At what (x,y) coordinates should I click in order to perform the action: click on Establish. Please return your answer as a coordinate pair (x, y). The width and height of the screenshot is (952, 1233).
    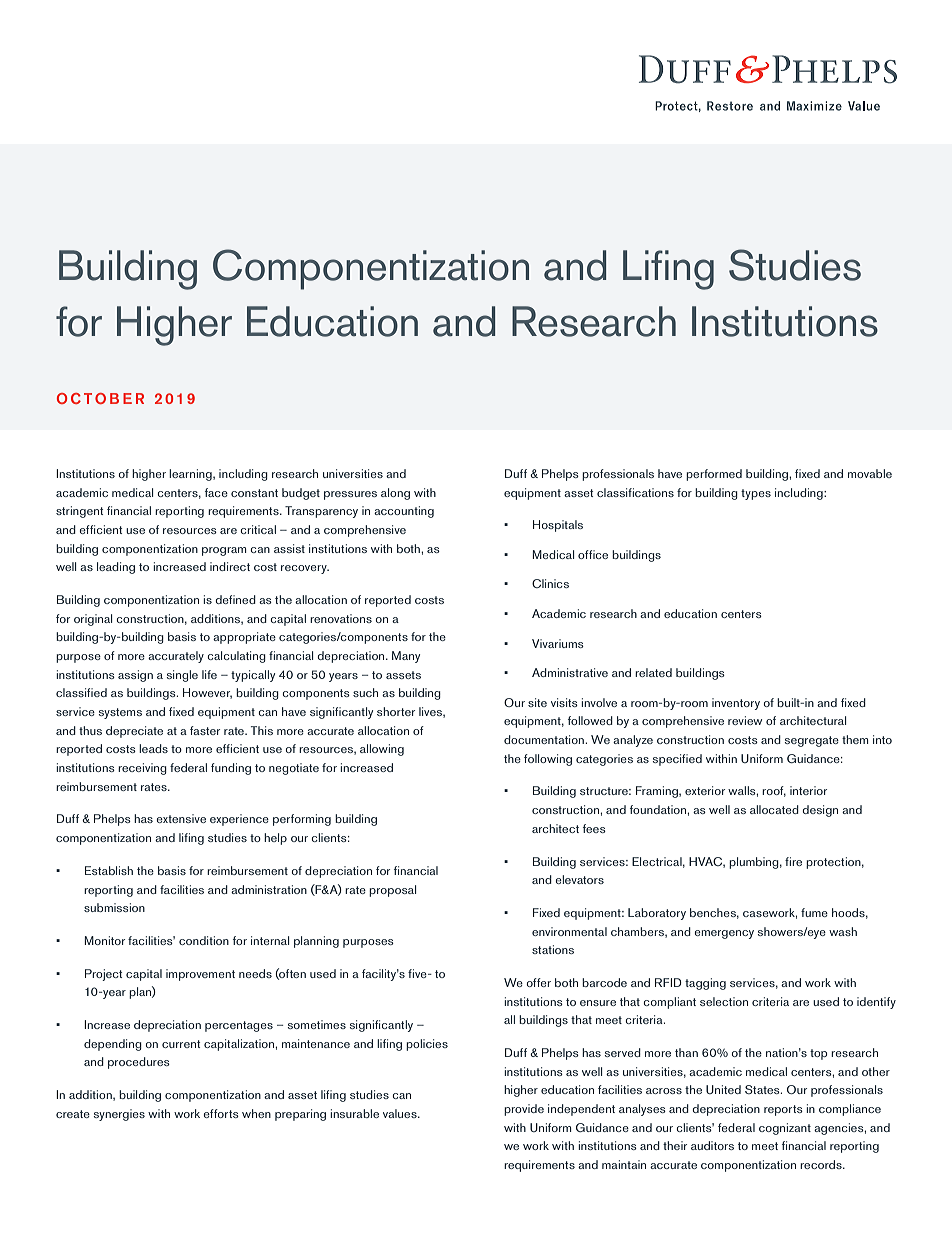
    Looking at the image, I should click on (109, 870).
